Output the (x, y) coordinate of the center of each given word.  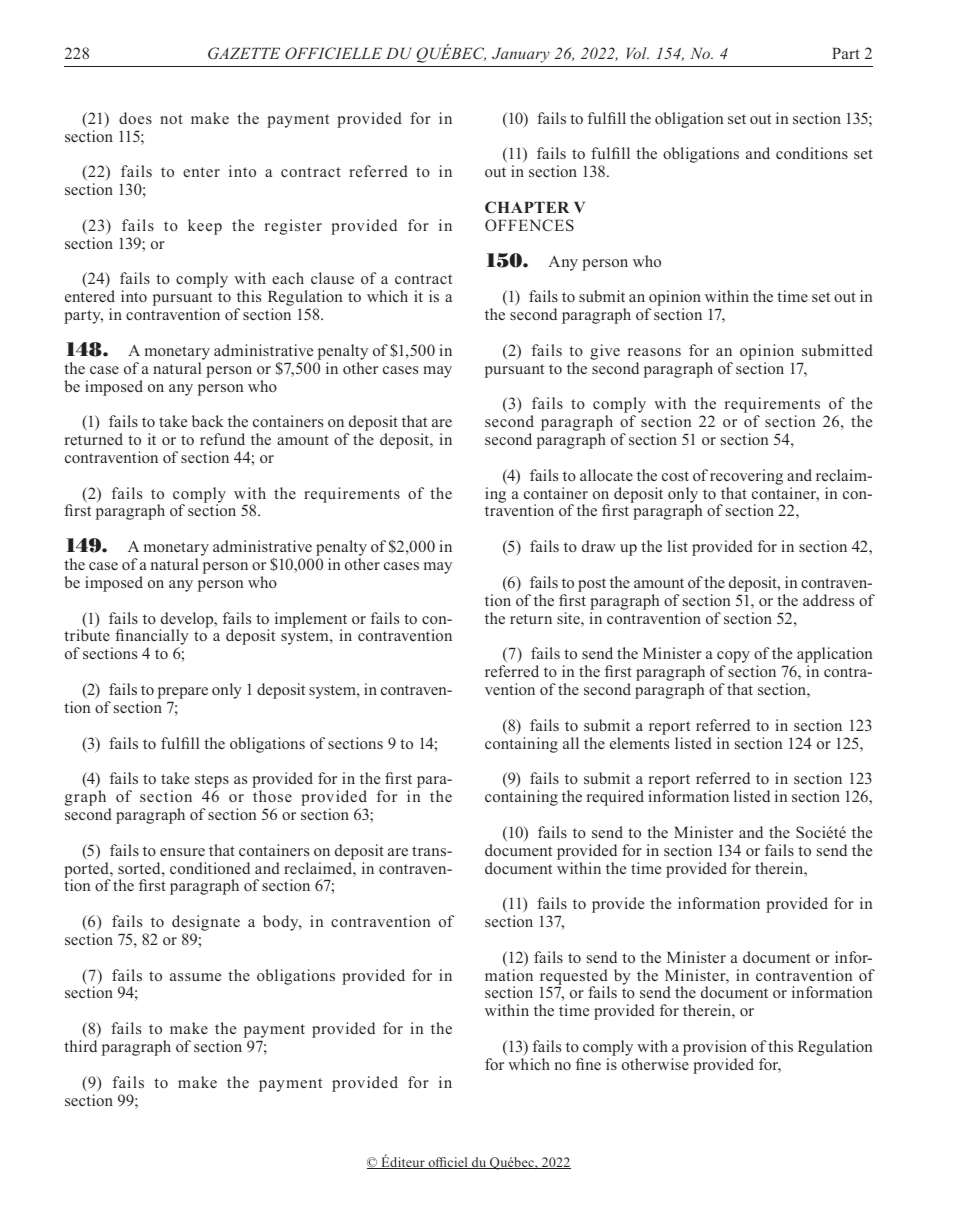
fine (588, 1064)
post (592, 585)
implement (311, 621)
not (171, 119)
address (828, 600)
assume (195, 977)
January (521, 55)
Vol (638, 53)
